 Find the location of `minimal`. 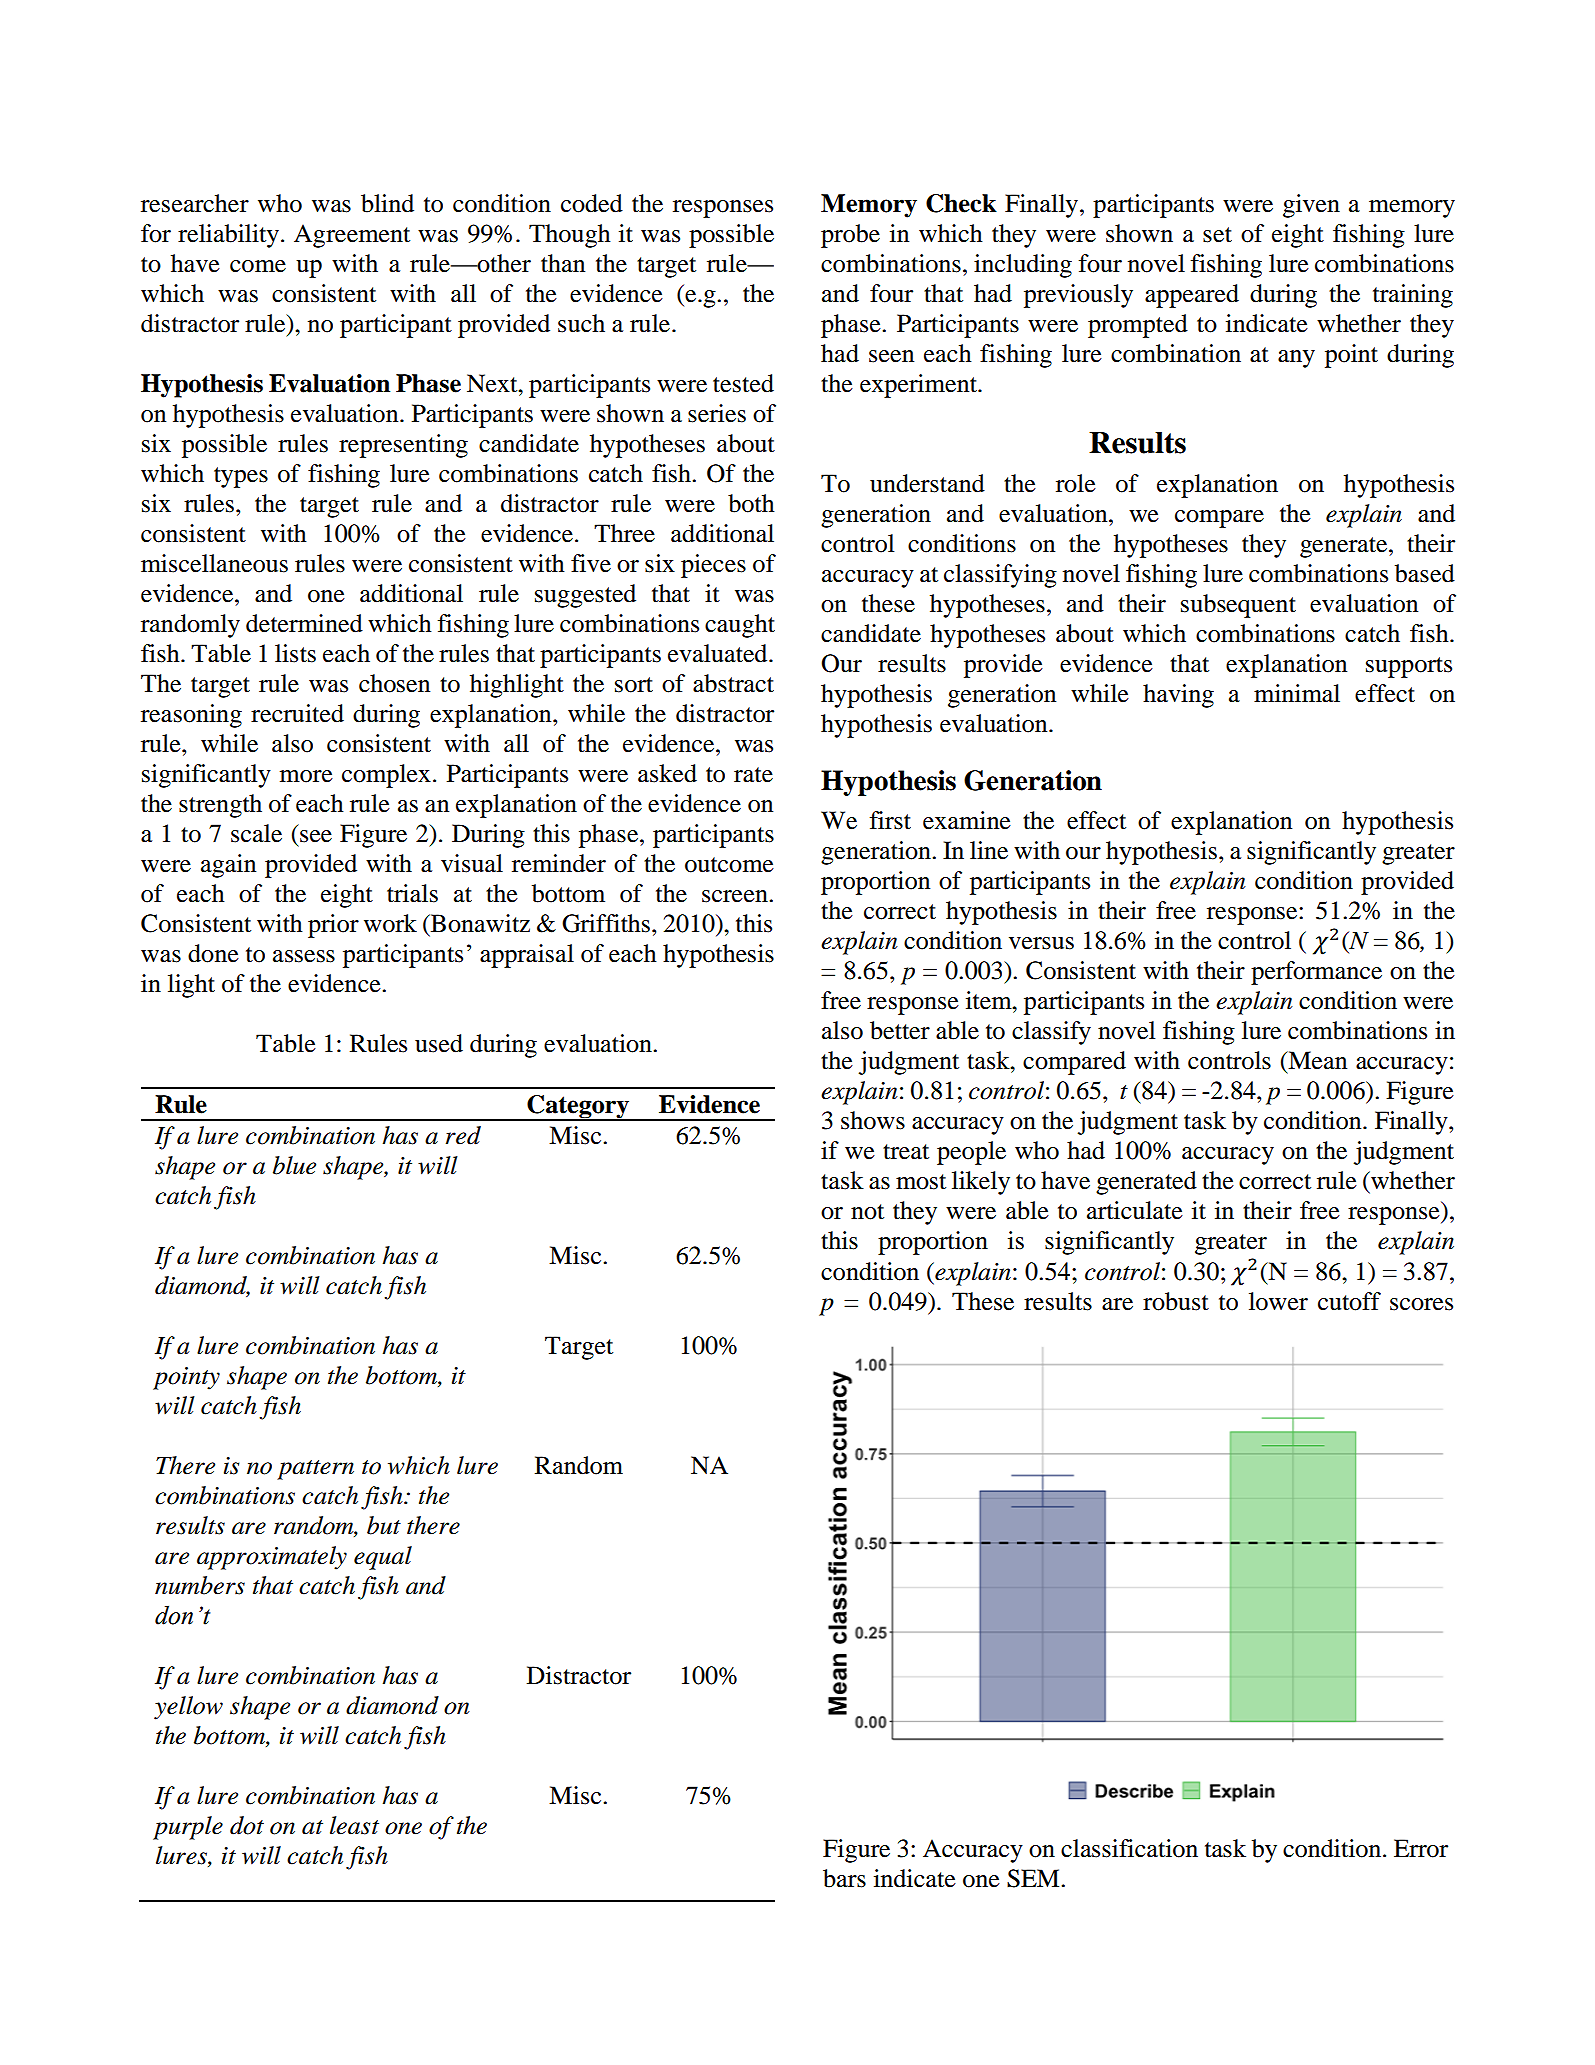

minimal is located at coordinates (1297, 693).
